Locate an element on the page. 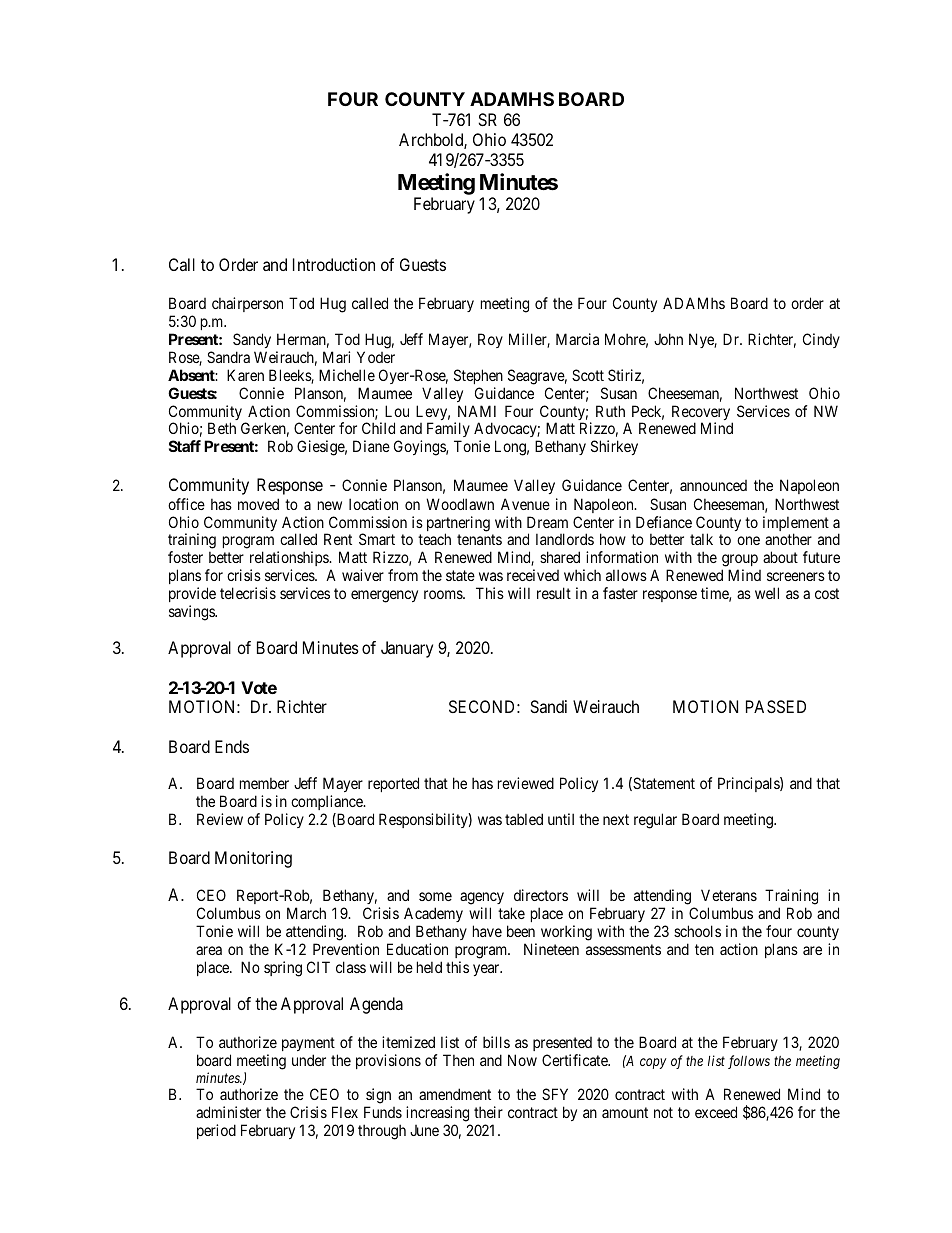 The image size is (952, 1233). announced is located at coordinates (713, 485).
